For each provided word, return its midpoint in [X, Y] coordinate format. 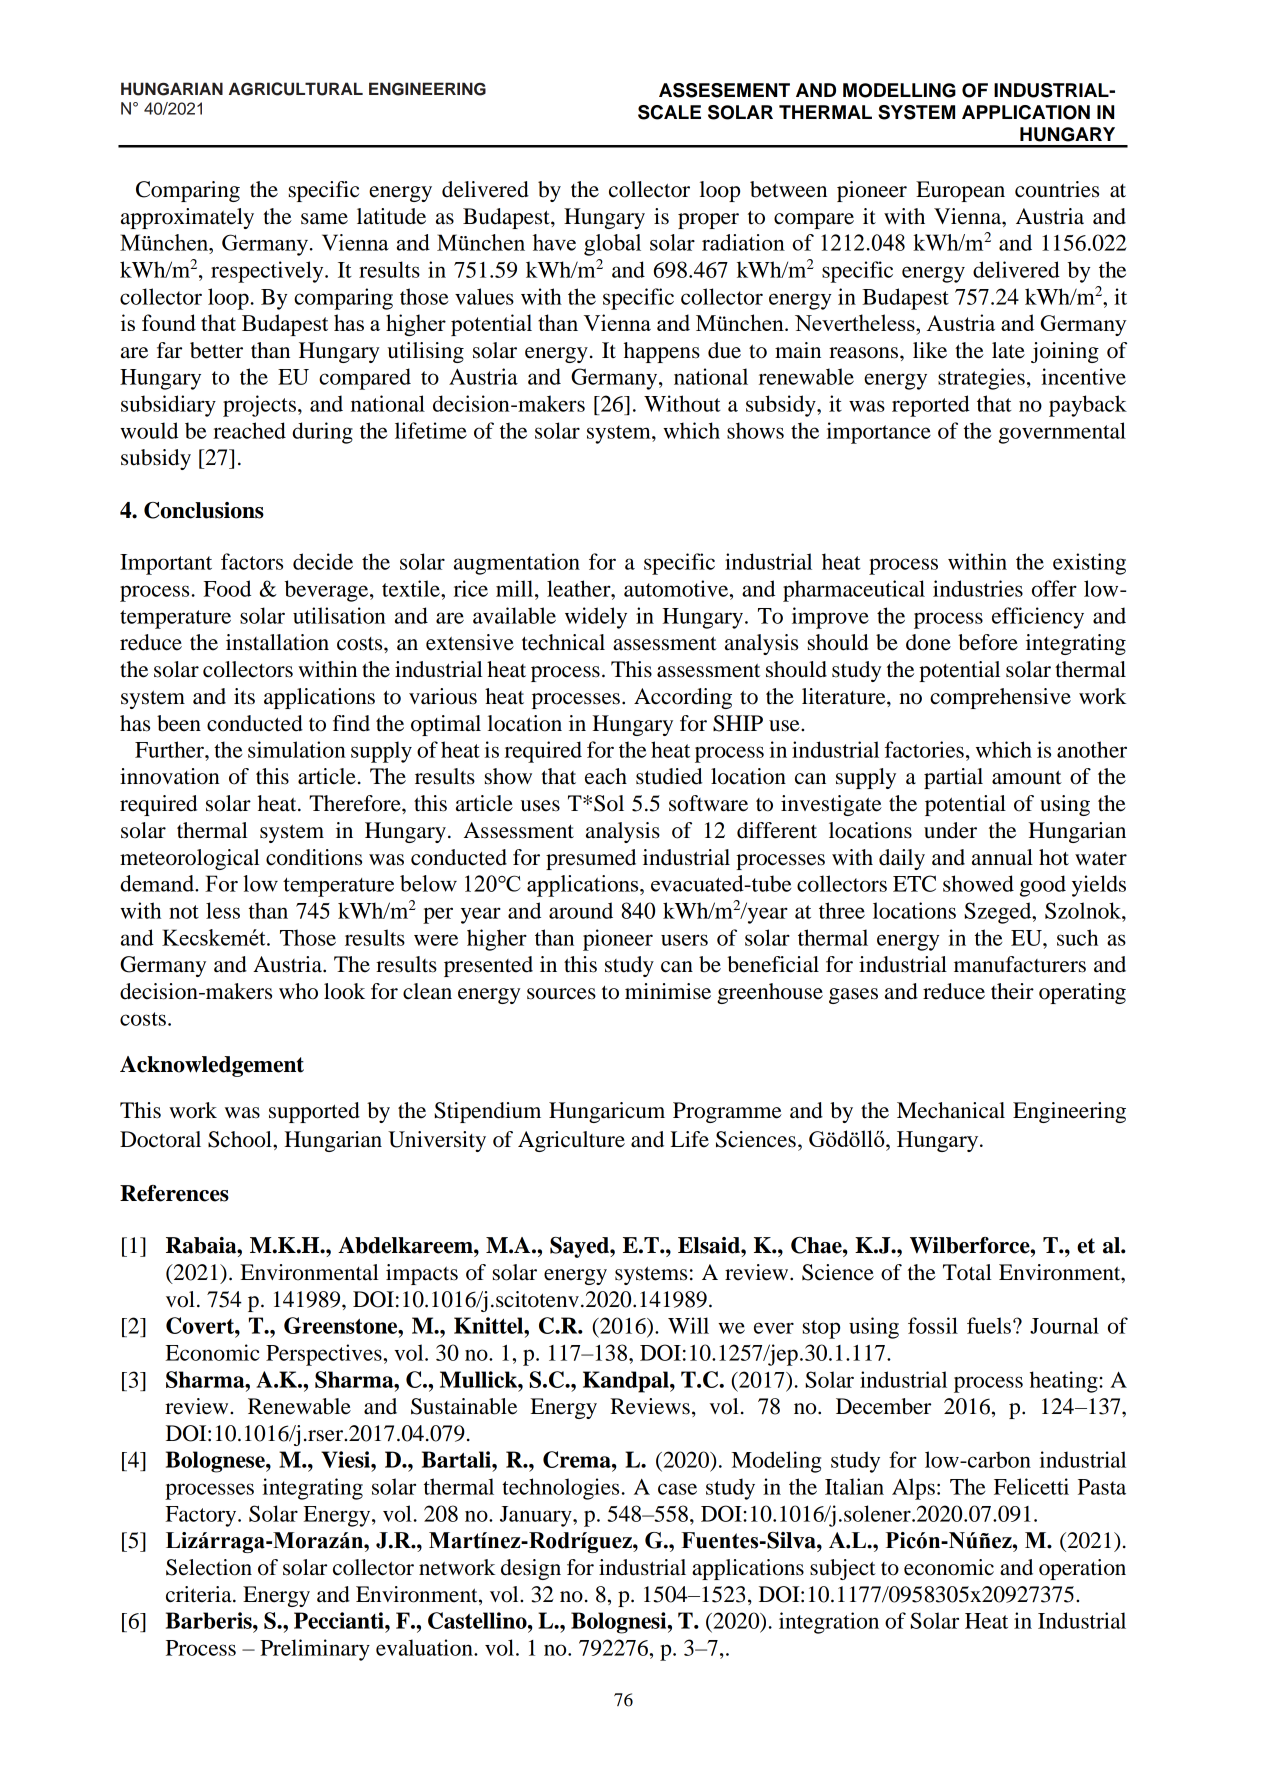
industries [978, 588]
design [531, 1569]
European [960, 191]
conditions [314, 857]
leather [580, 588]
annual [1002, 857]
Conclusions [204, 510]
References [174, 1193]
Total [967, 1272]
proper [708, 221]
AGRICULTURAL [296, 89]
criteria [200, 1594]
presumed [591, 859]
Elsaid [710, 1245]
